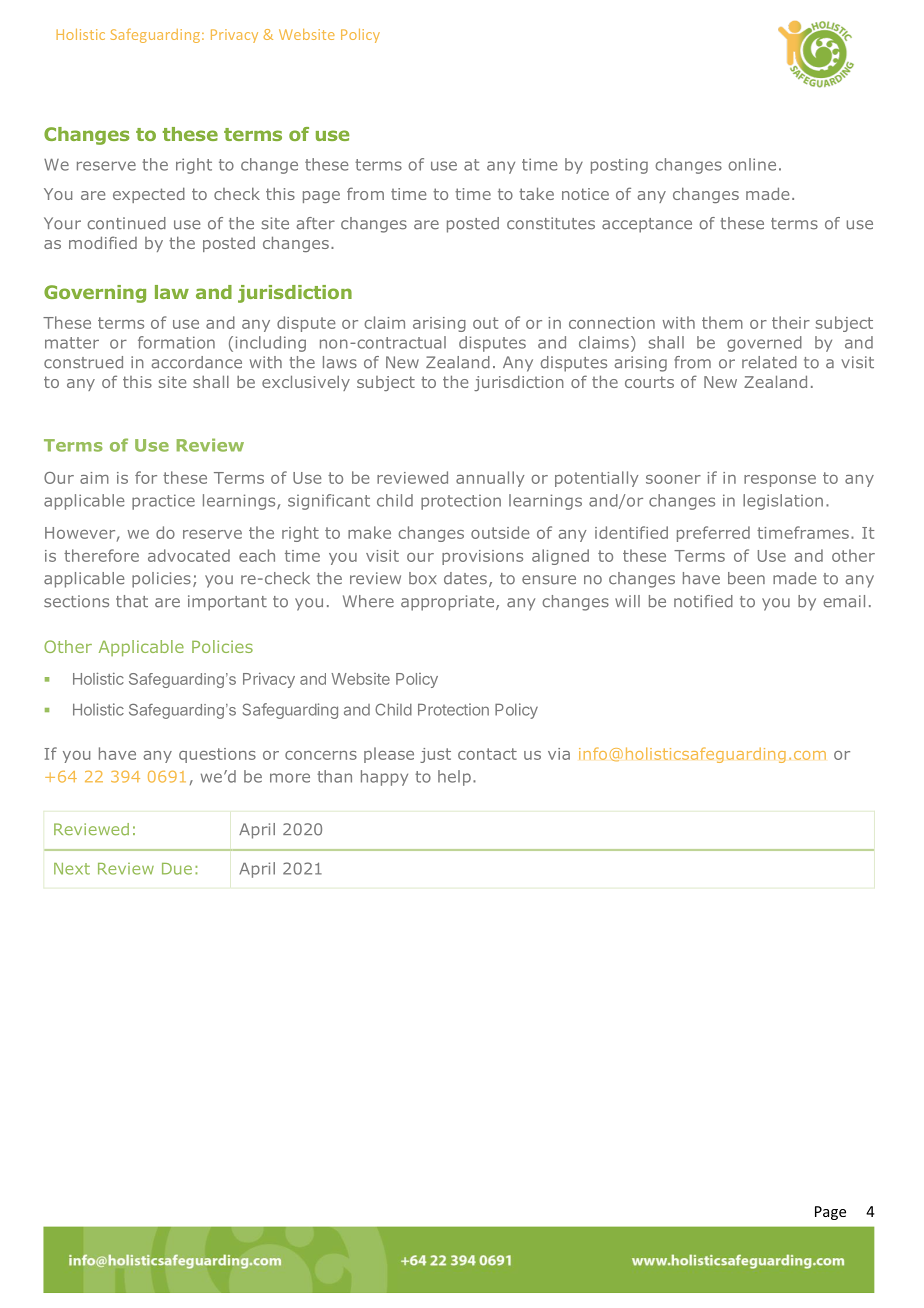  Describe the element at coordinates (340, 362) in the image. I see `laws` at that location.
